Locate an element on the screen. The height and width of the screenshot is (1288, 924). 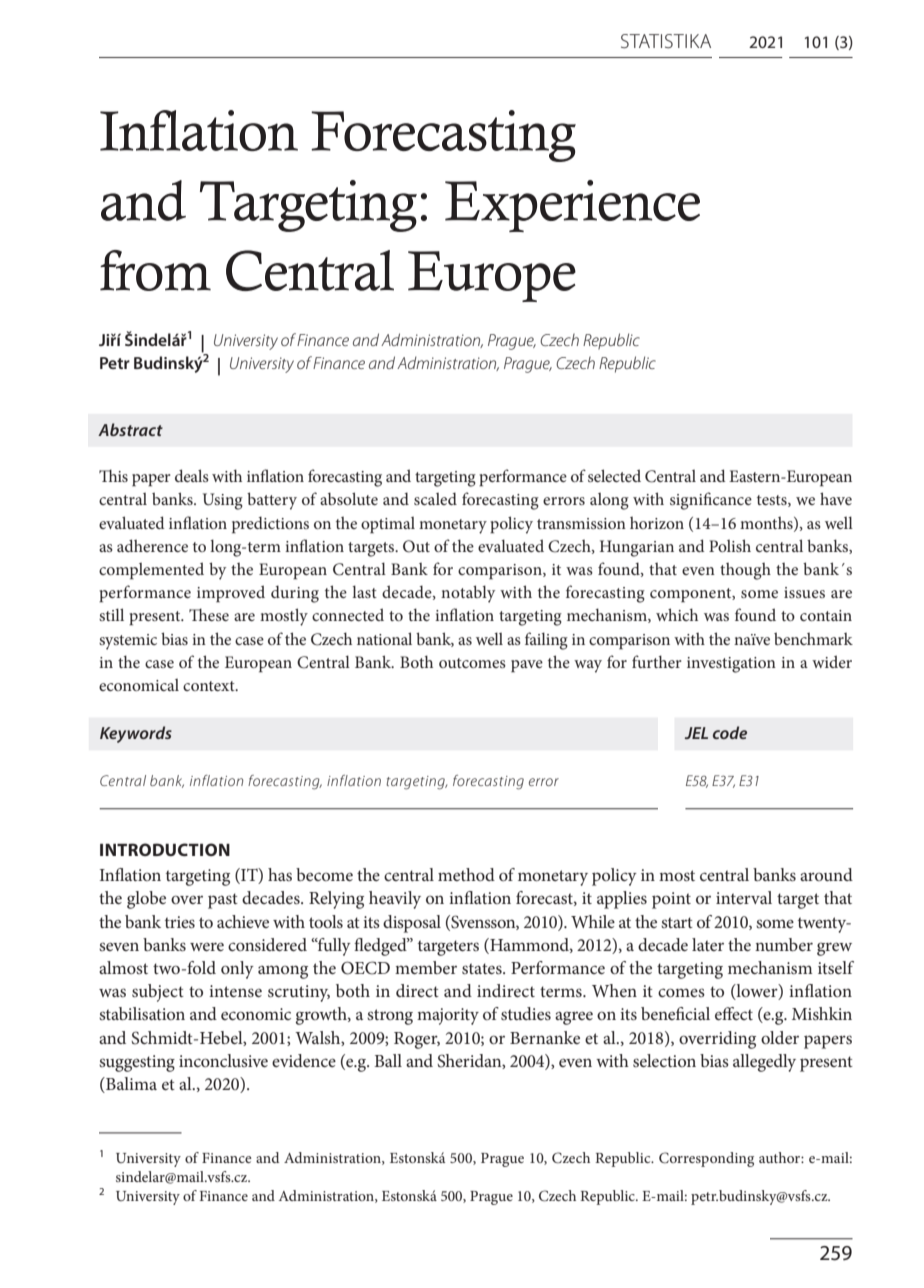
inconclusive is located at coordinates (223, 1060).
